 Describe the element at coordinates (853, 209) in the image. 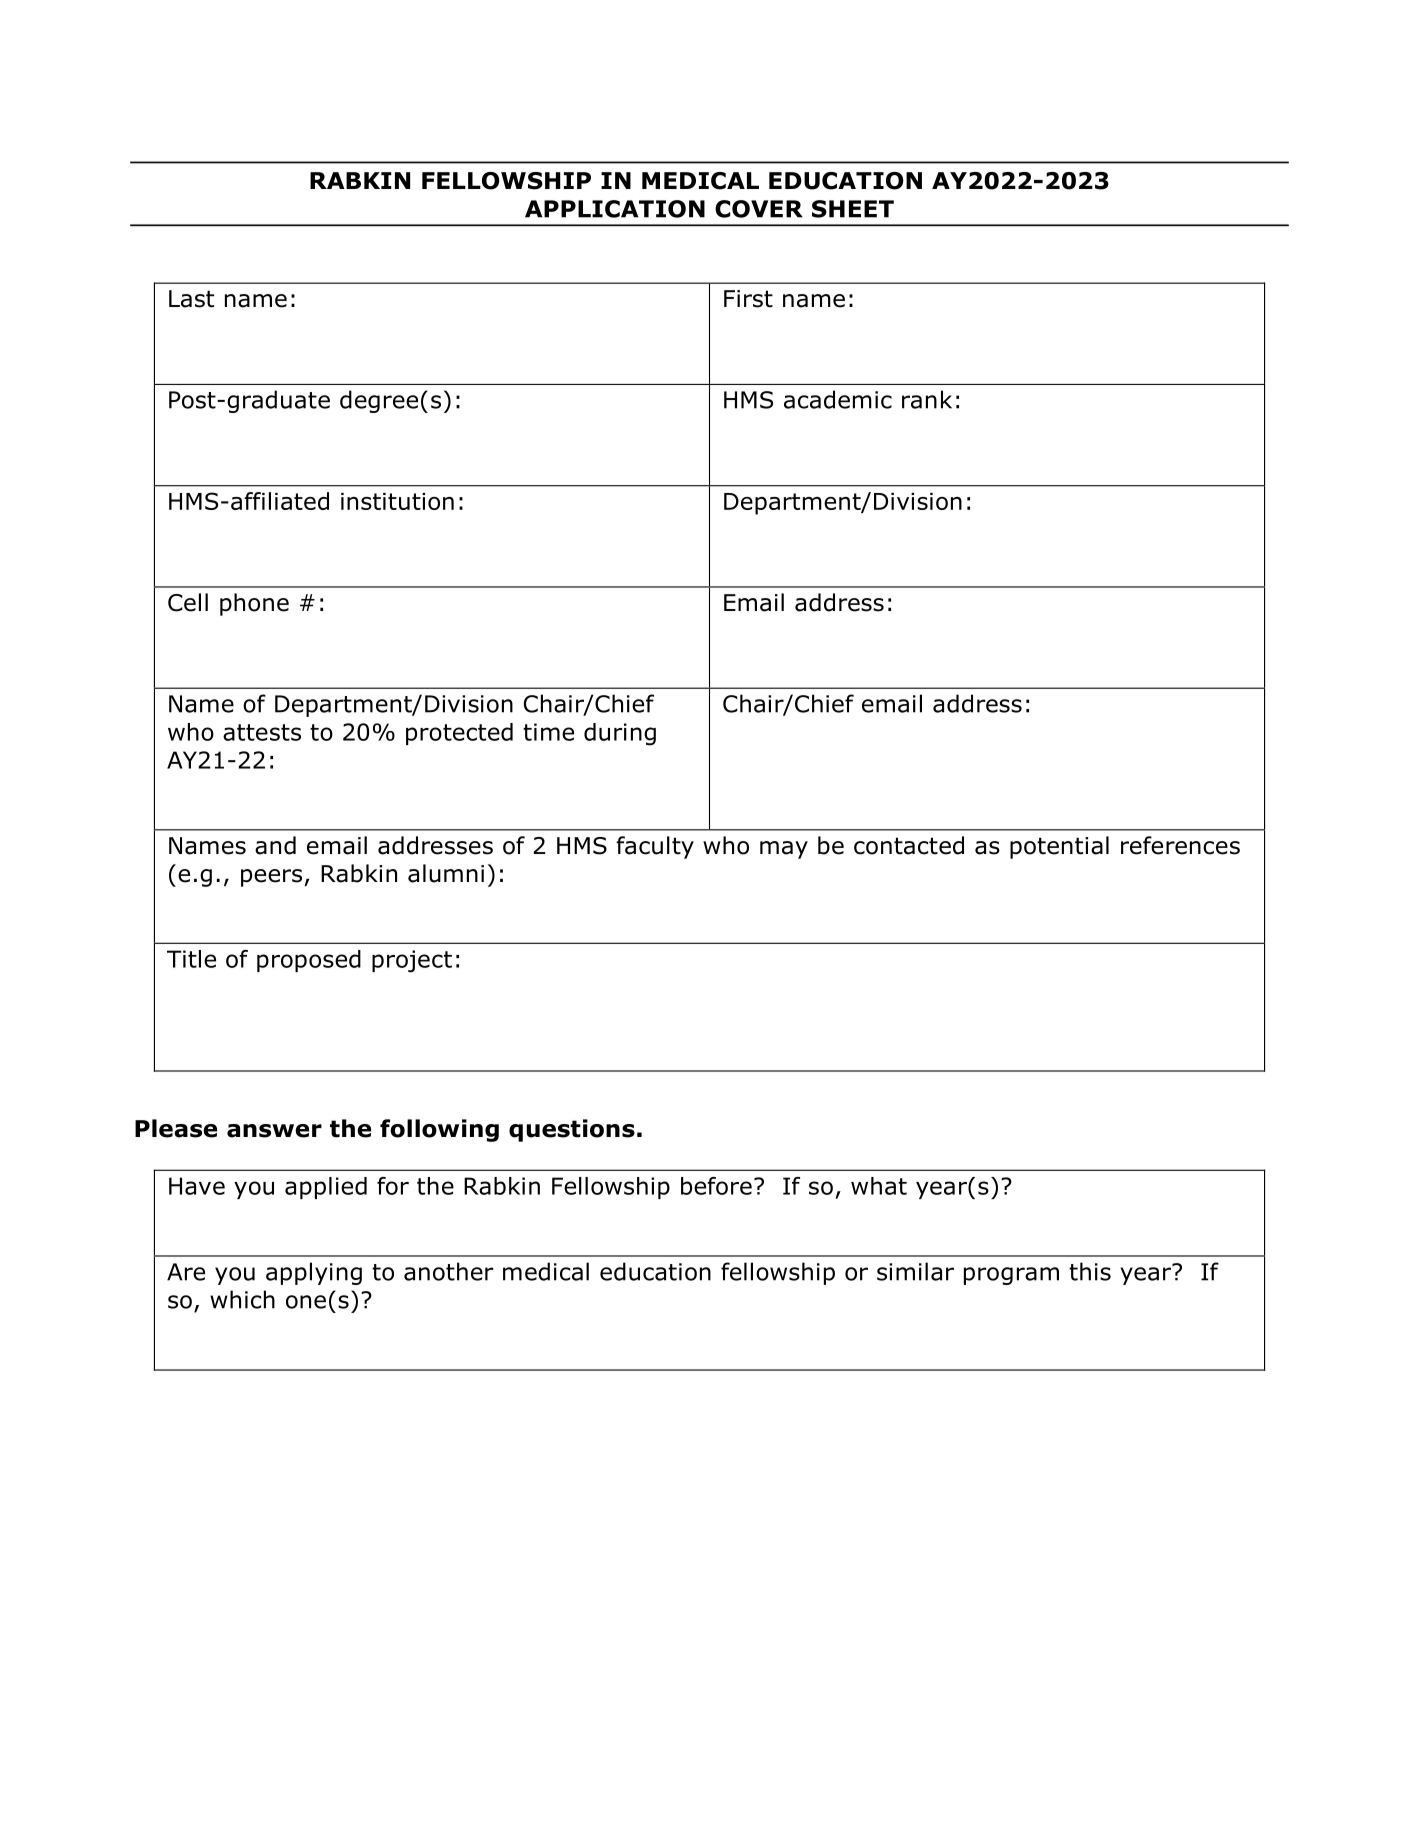

I see `SHEET` at that location.
